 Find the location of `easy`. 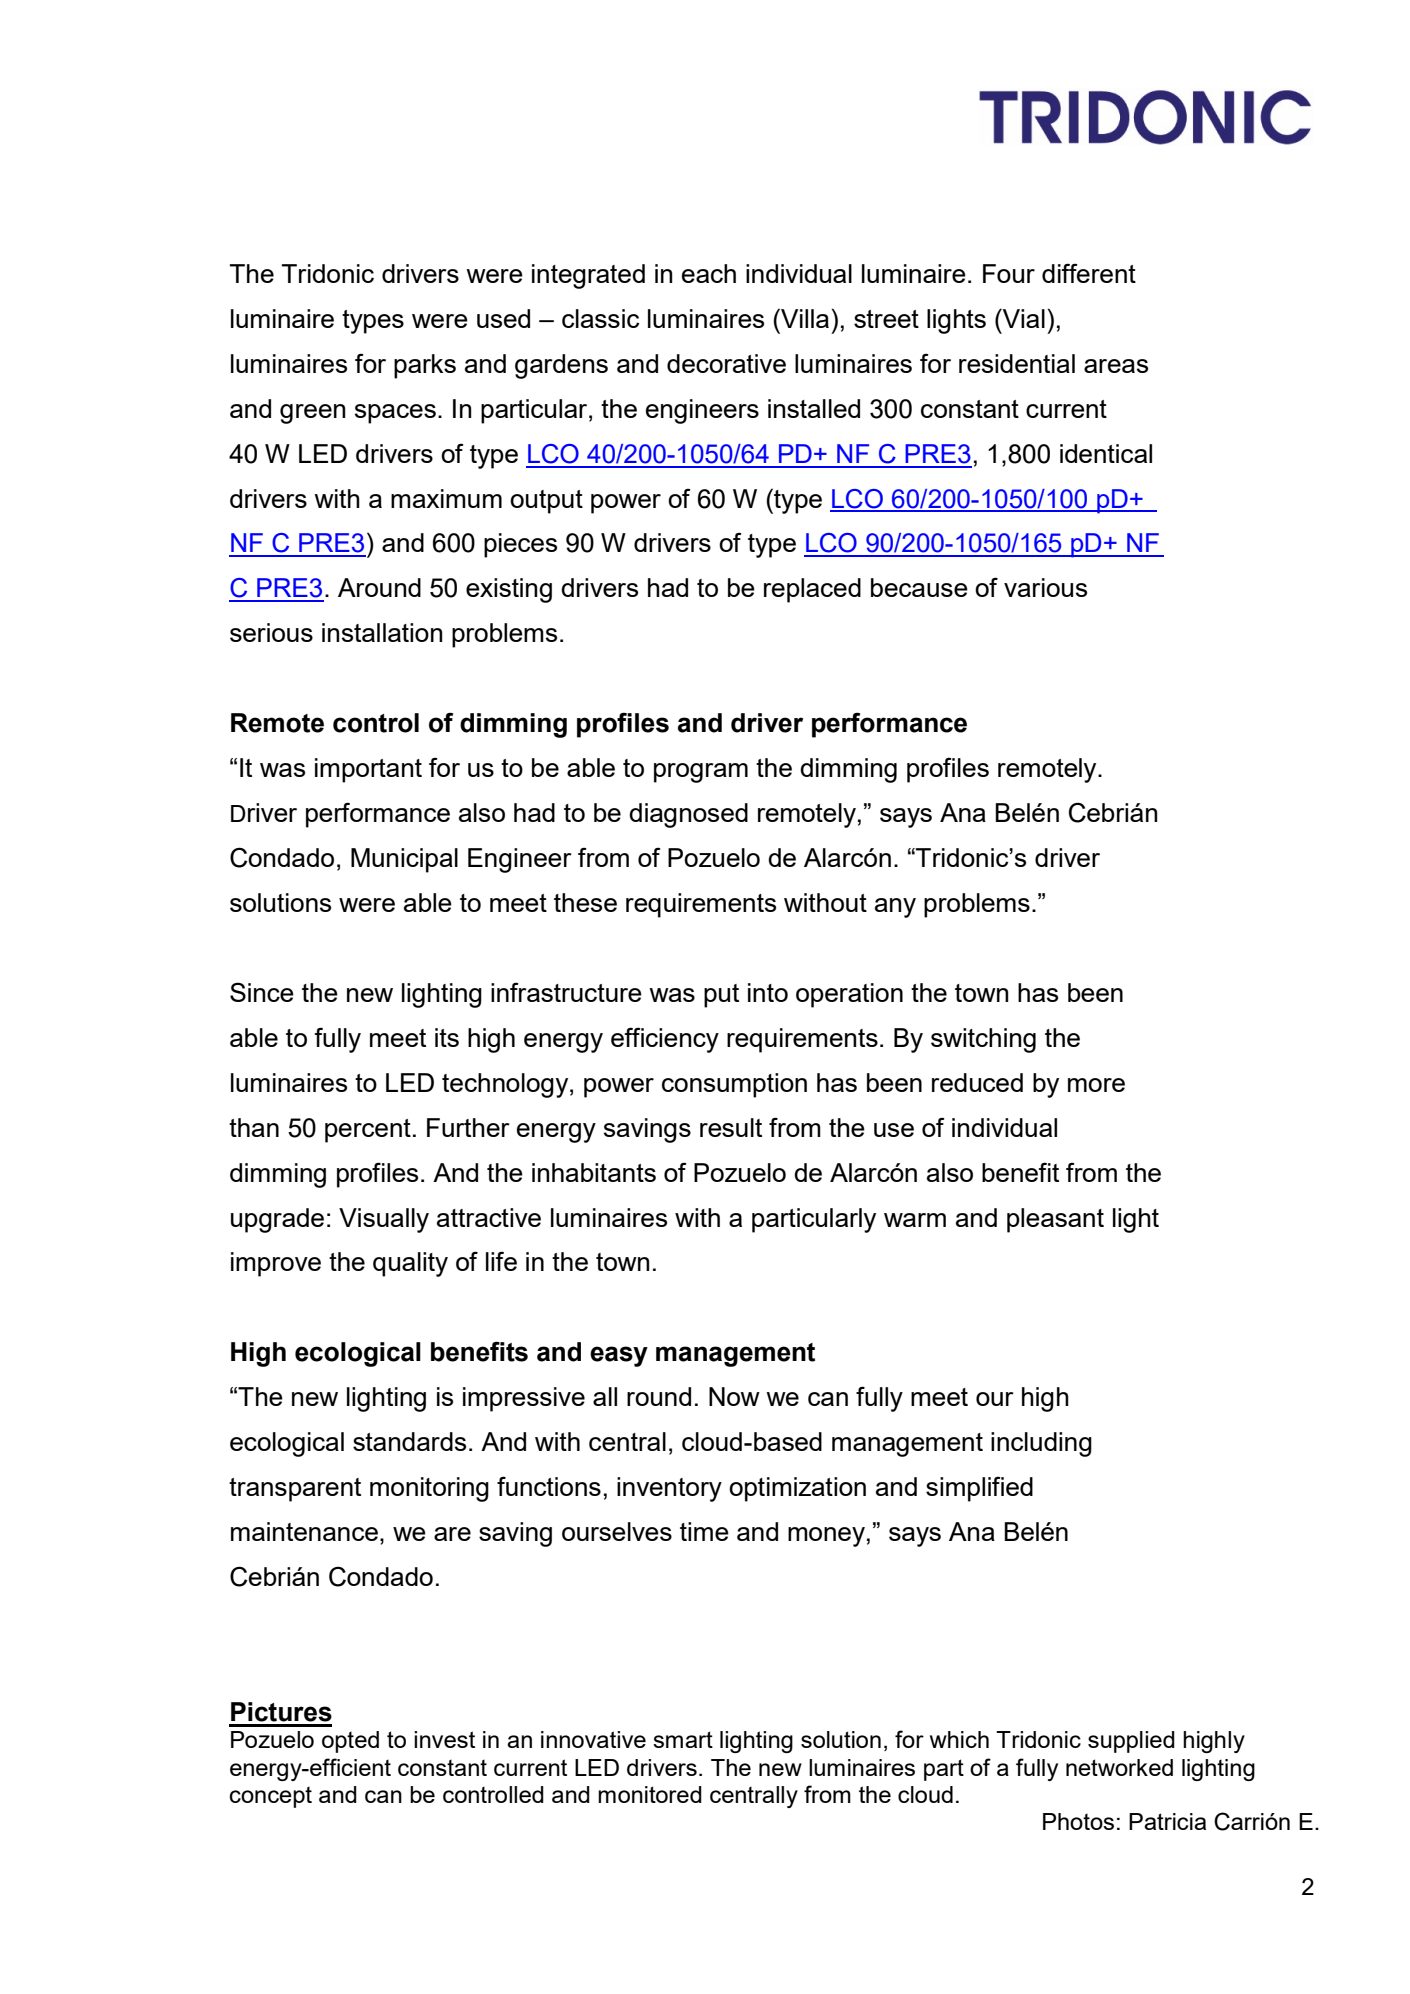

easy is located at coordinates (619, 1356).
